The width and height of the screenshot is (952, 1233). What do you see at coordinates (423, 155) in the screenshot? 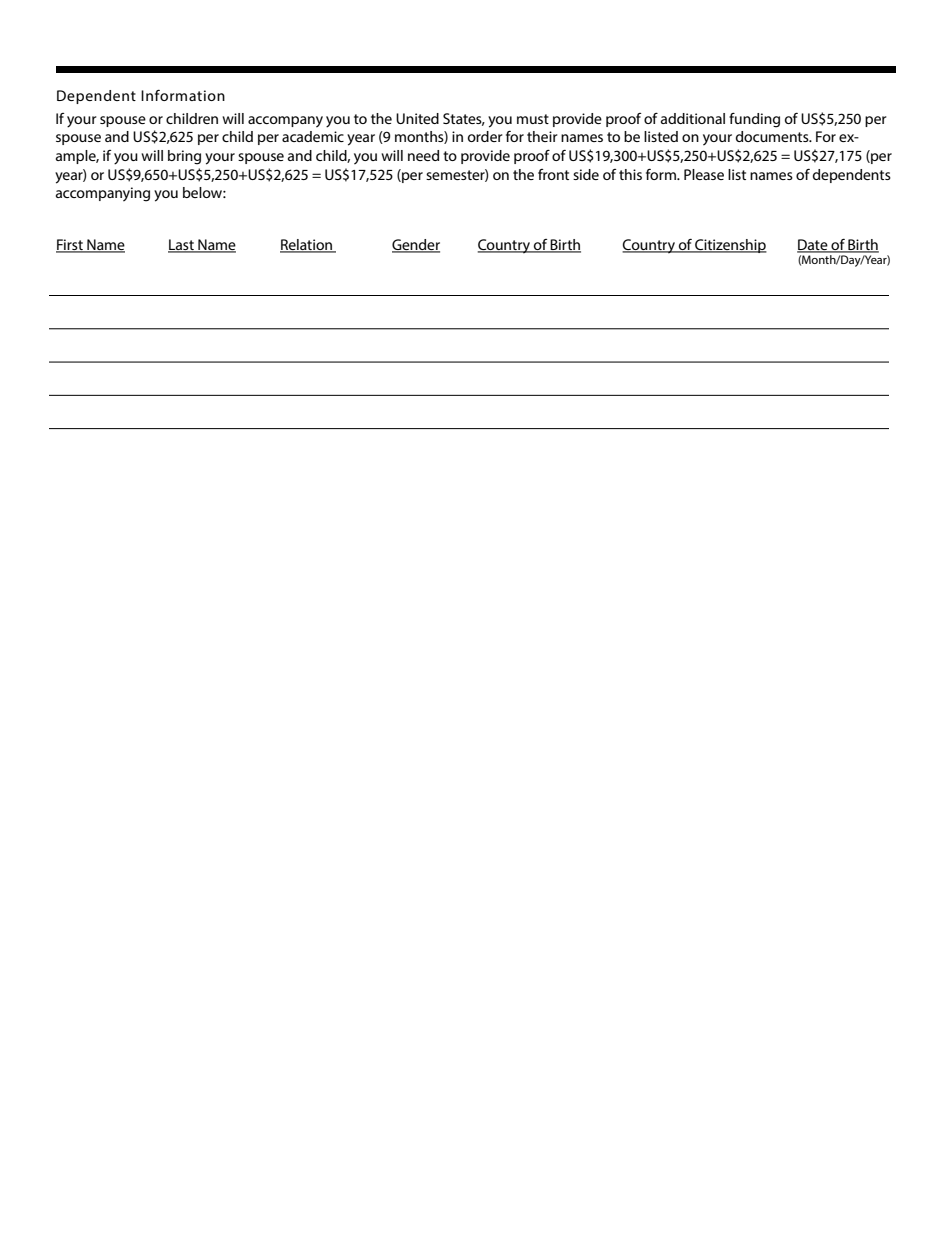
I see `need` at bounding box center [423, 155].
